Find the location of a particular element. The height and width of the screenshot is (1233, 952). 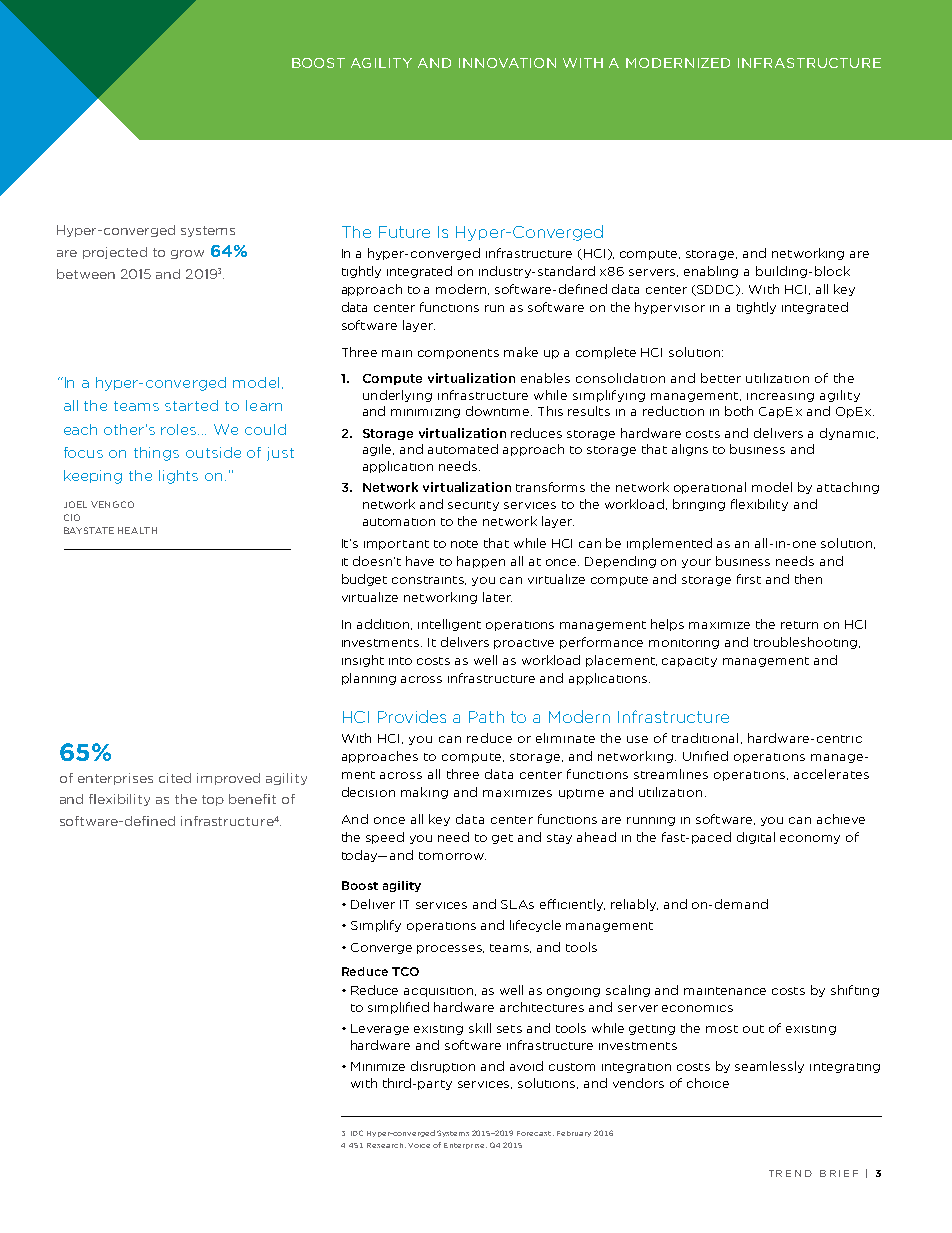

enabling is located at coordinates (711, 272).
